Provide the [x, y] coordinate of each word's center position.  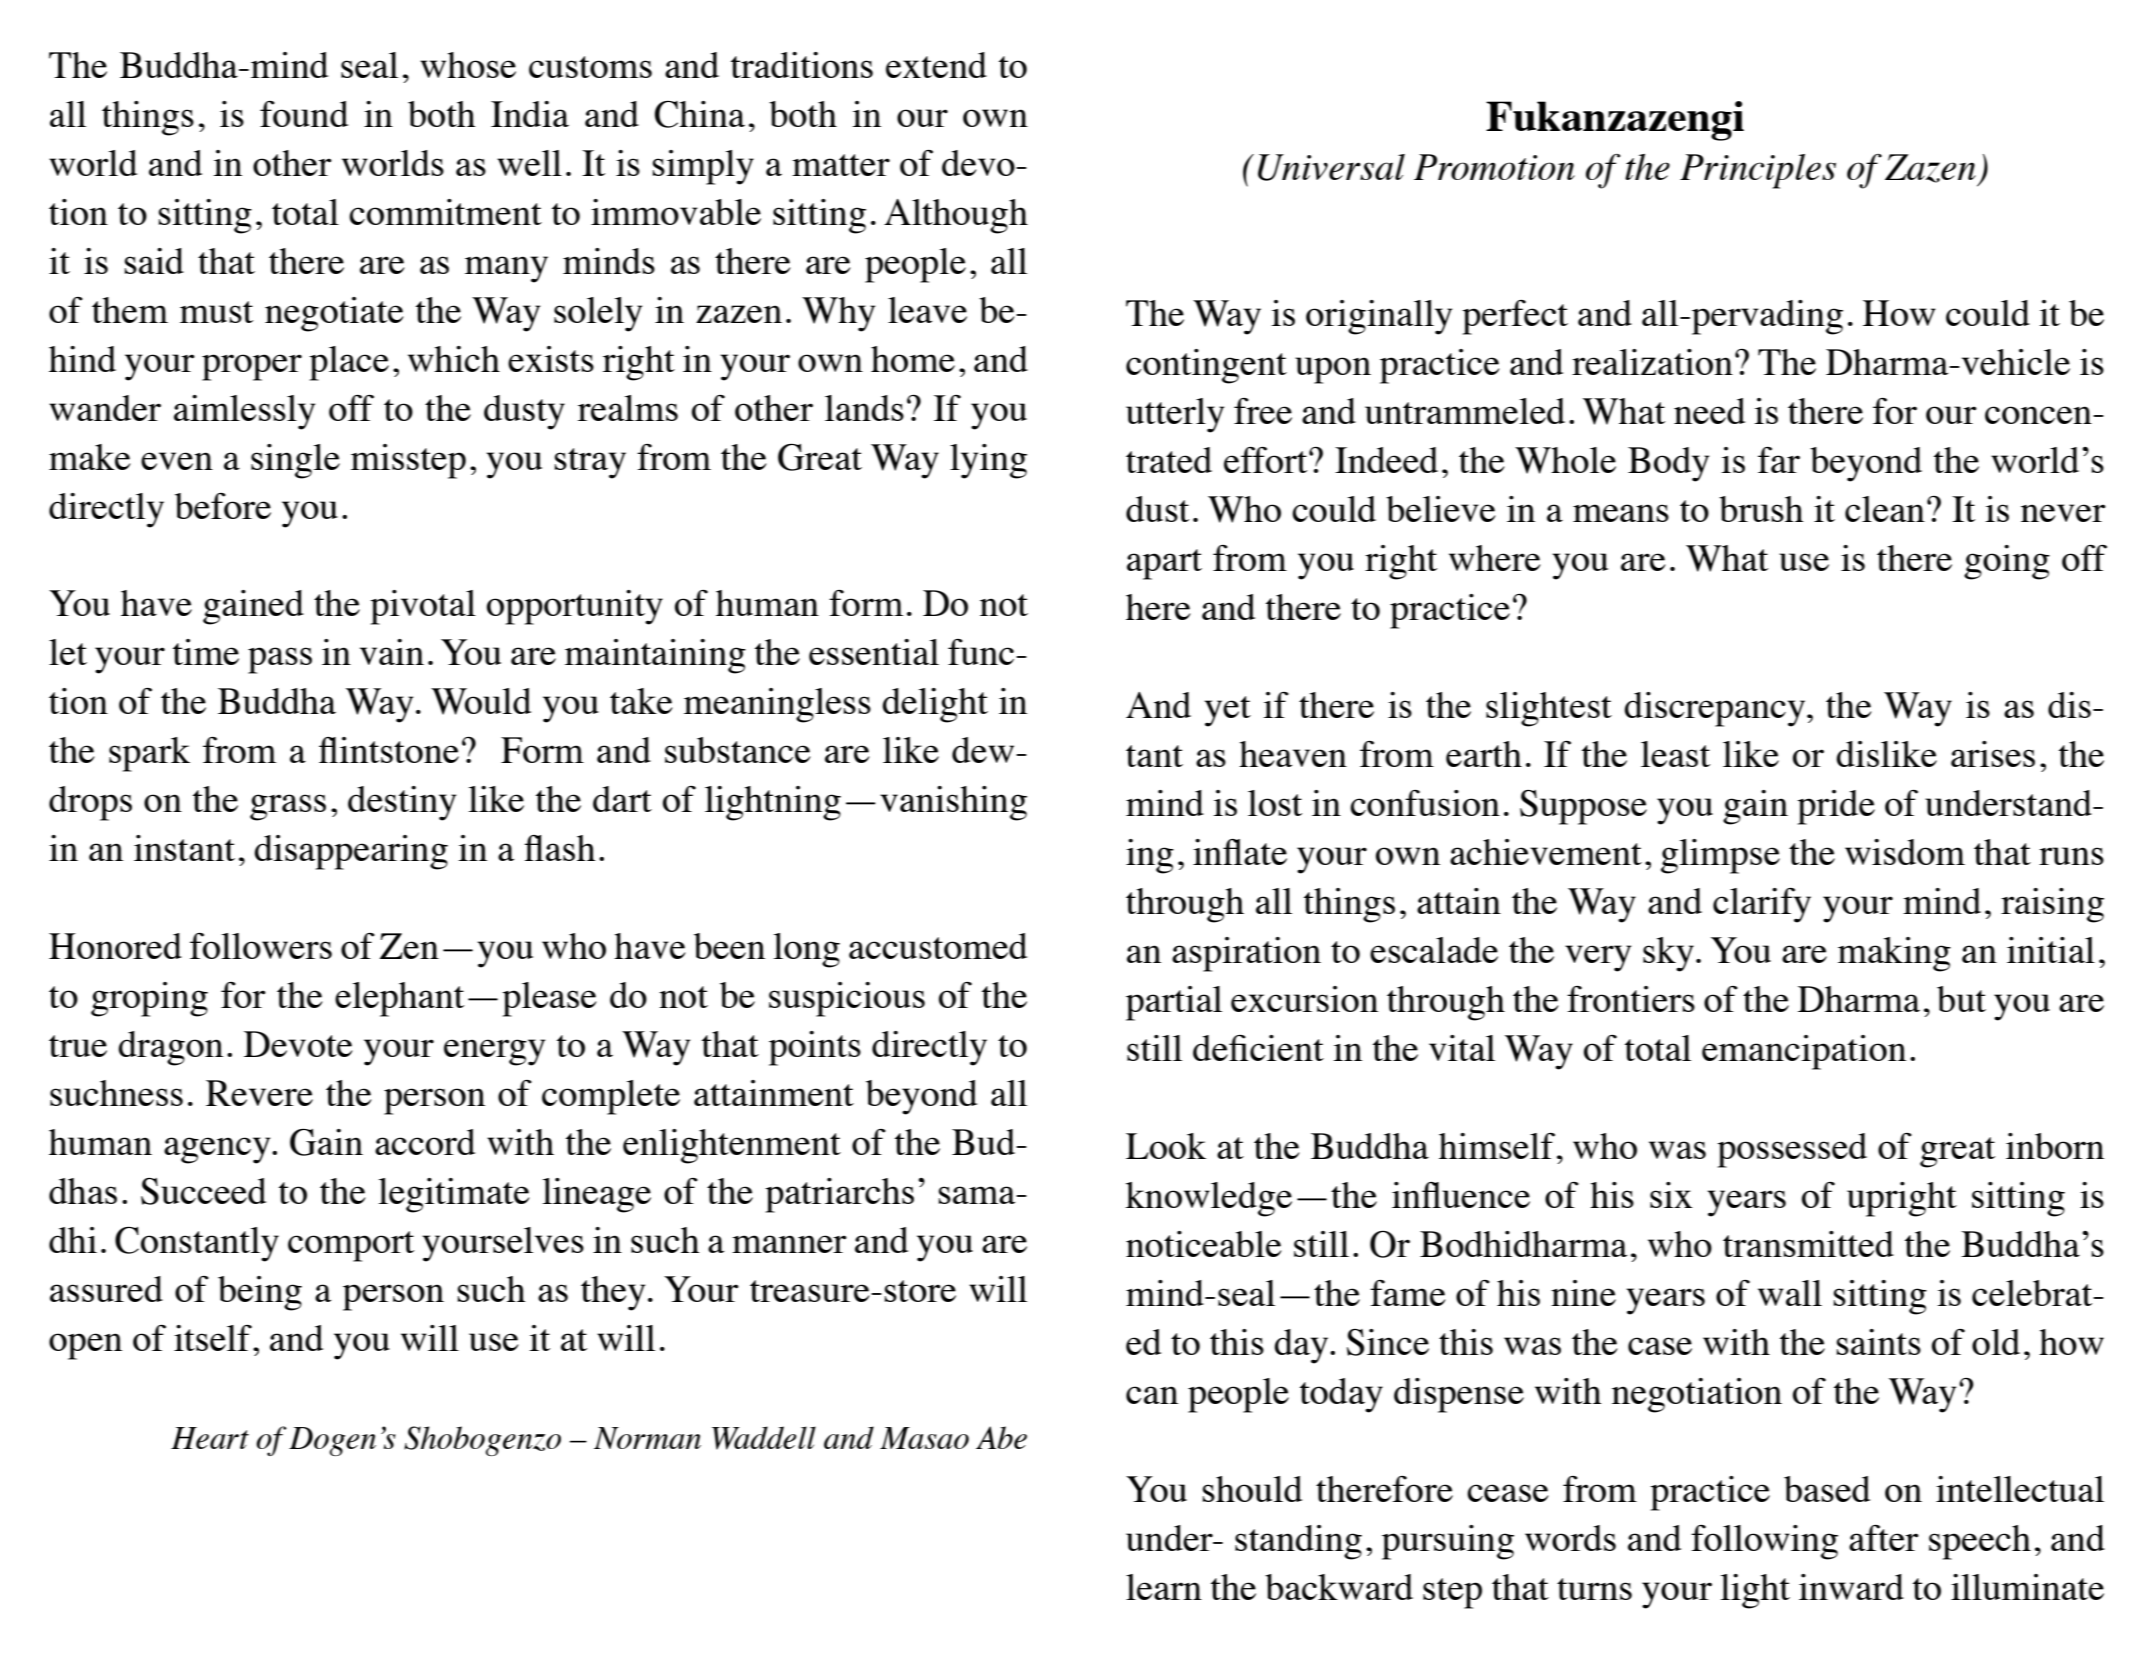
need [1709, 411]
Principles [1758, 171]
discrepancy [1716, 709]
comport [351, 1246]
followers [261, 946]
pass [280, 660]
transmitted [1808, 1244]
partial [1174, 1003]
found [304, 114]
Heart [210, 1438]
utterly [1175, 415]
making [1894, 954]
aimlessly [244, 412]
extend [936, 65]
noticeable [1204, 1244]
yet [1227, 711]
